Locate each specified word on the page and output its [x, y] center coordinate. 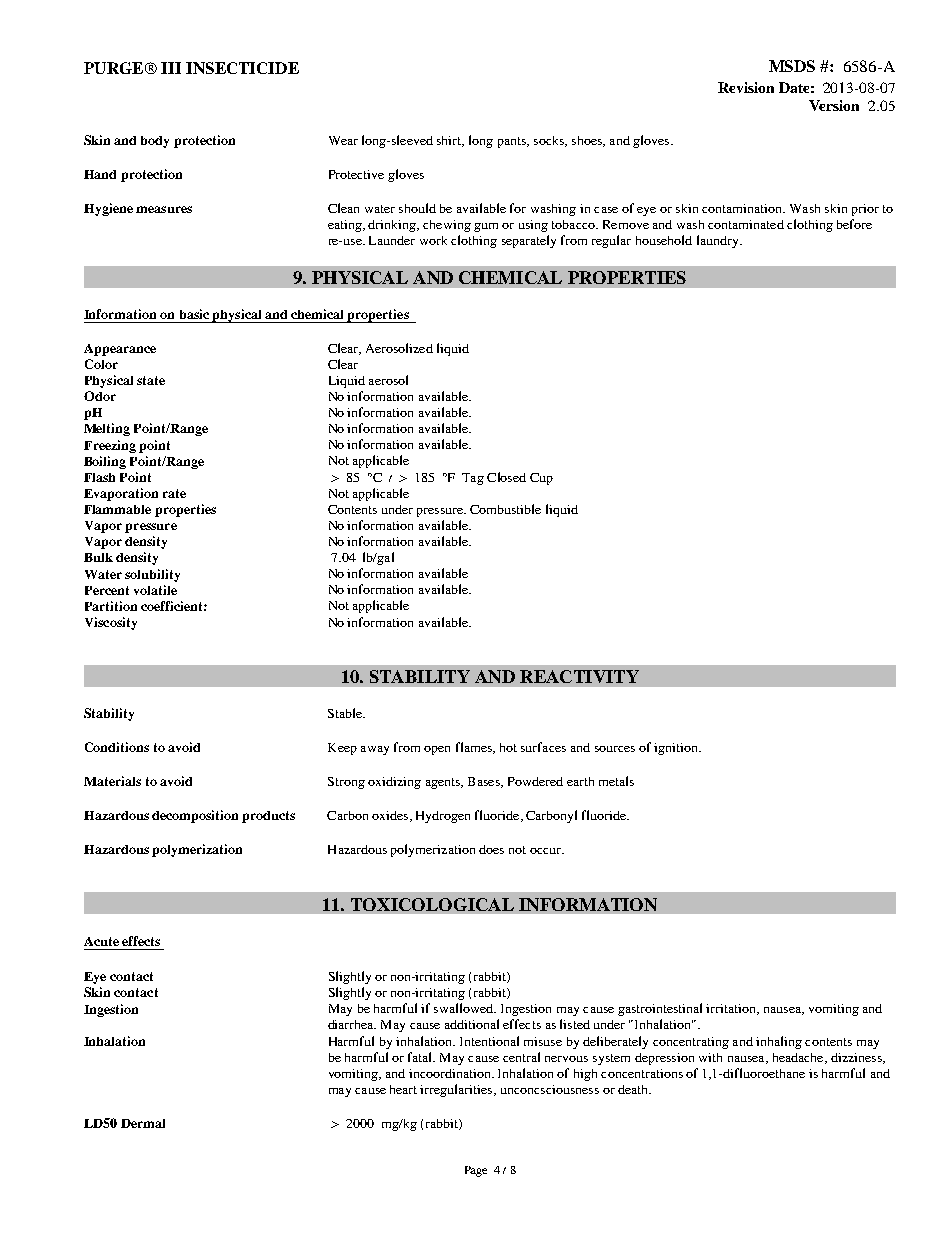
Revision [746, 87]
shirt [450, 141]
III [171, 68]
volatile [155, 590]
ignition [677, 749]
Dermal [143, 1123]
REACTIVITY [579, 676]
